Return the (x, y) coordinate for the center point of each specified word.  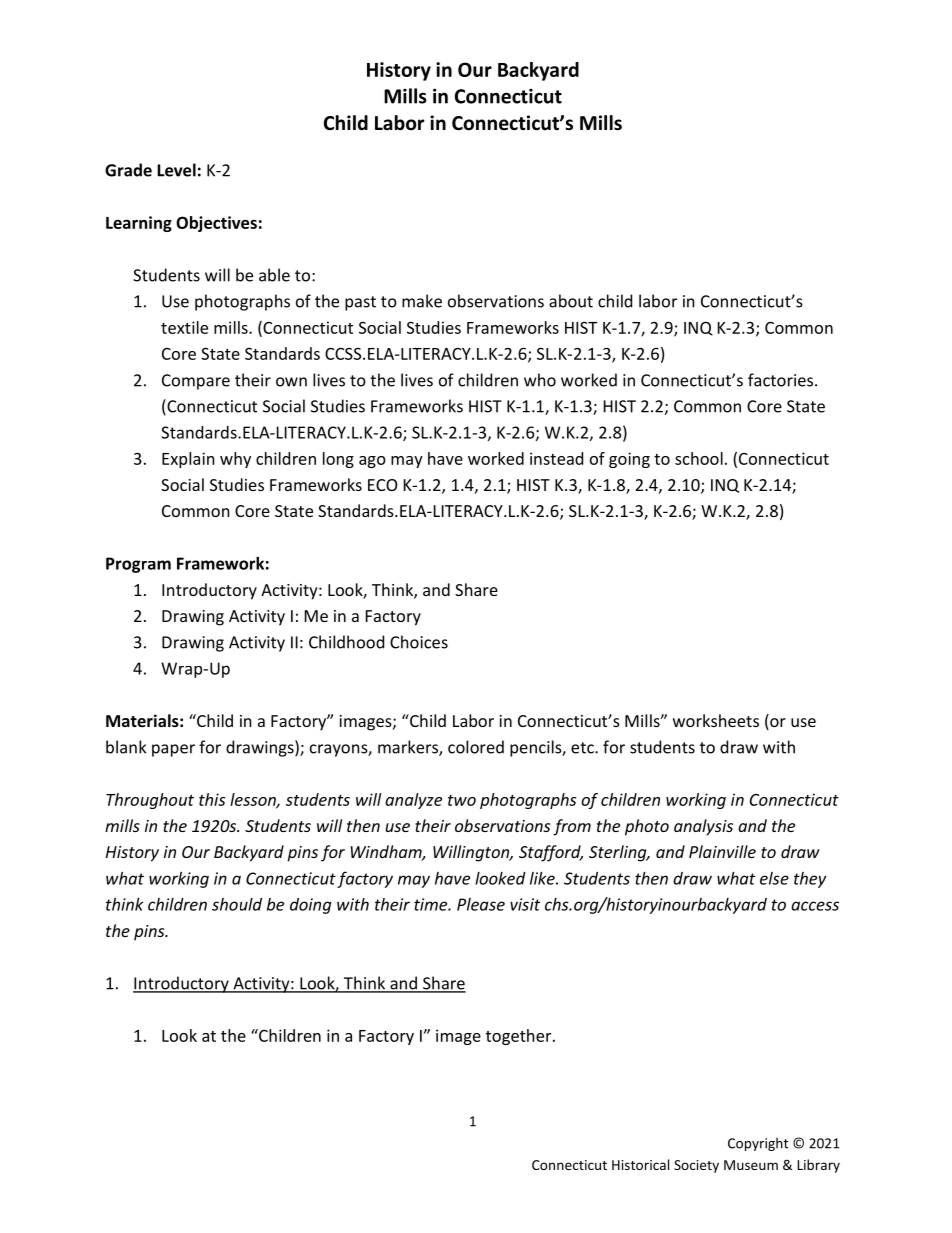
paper (173, 750)
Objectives (216, 224)
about (571, 301)
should (237, 904)
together (520, 1037)
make (422, 301)
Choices (419, 642)
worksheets (716, 720)
